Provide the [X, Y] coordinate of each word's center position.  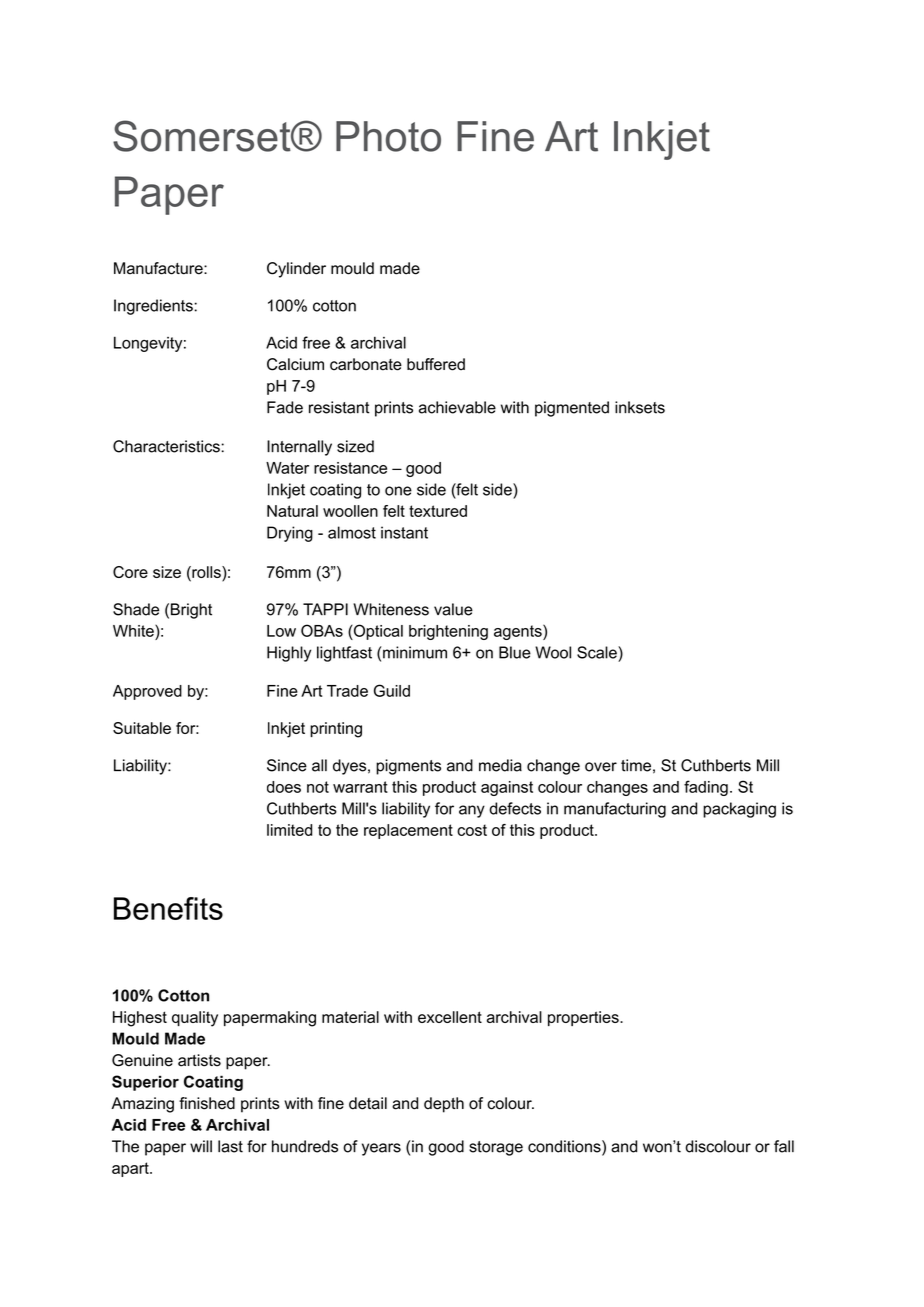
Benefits [168, 908]
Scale [598, 652]
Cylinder [296, 270]
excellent [450, 1017]
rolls [206, 572]
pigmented [572, 409]
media [500, 765]
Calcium [295, 364]
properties [584, 1018]
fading [706, 788]
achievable [457, 407]
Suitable [142, 728]
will [201, 1146]
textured [438, 511]
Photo [388, 136]
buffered [436, 364]
